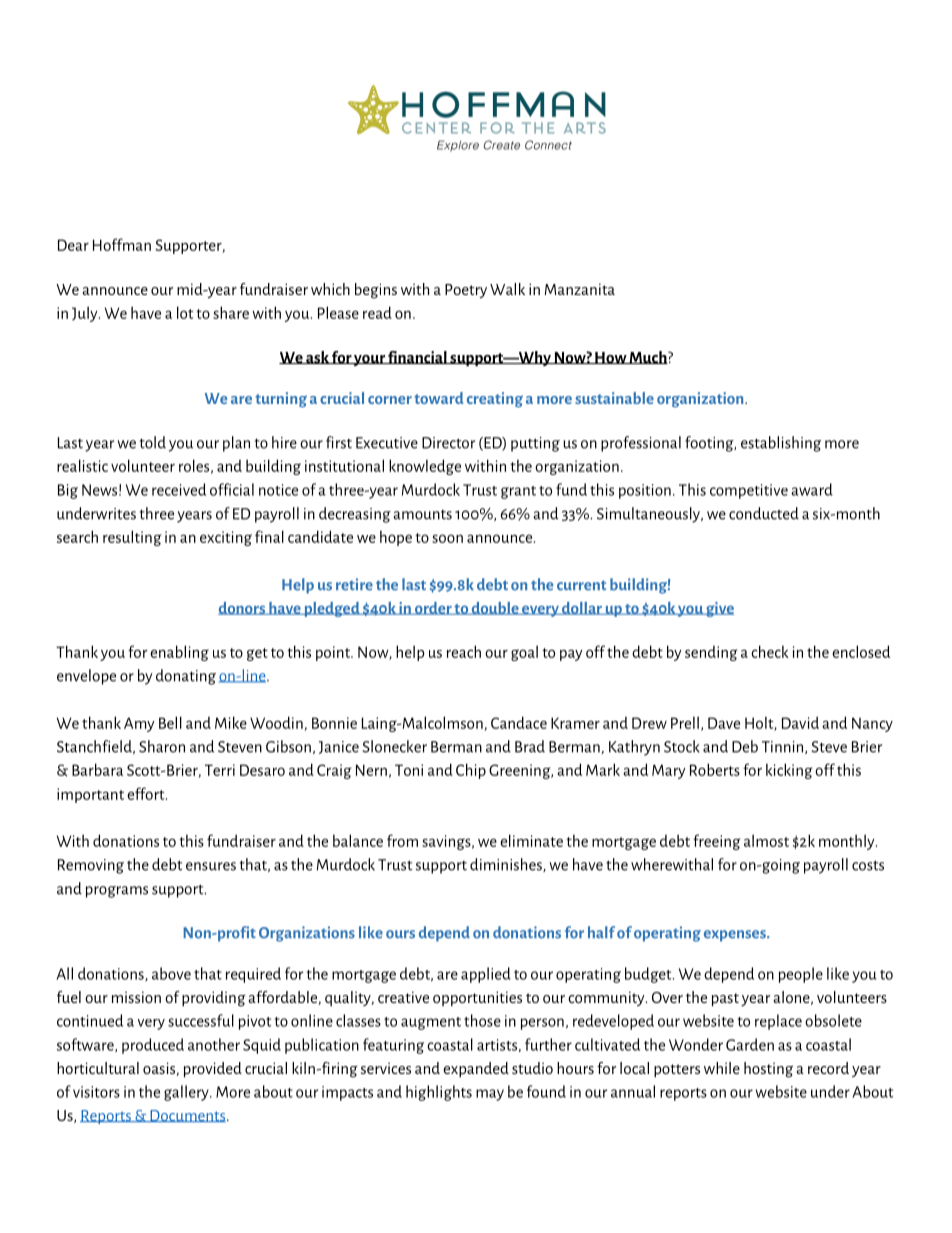 The height and width of the image is (1233, 952). Describe the element at coordinates (466, 291) in the image. I see `Poetry` at that location.
